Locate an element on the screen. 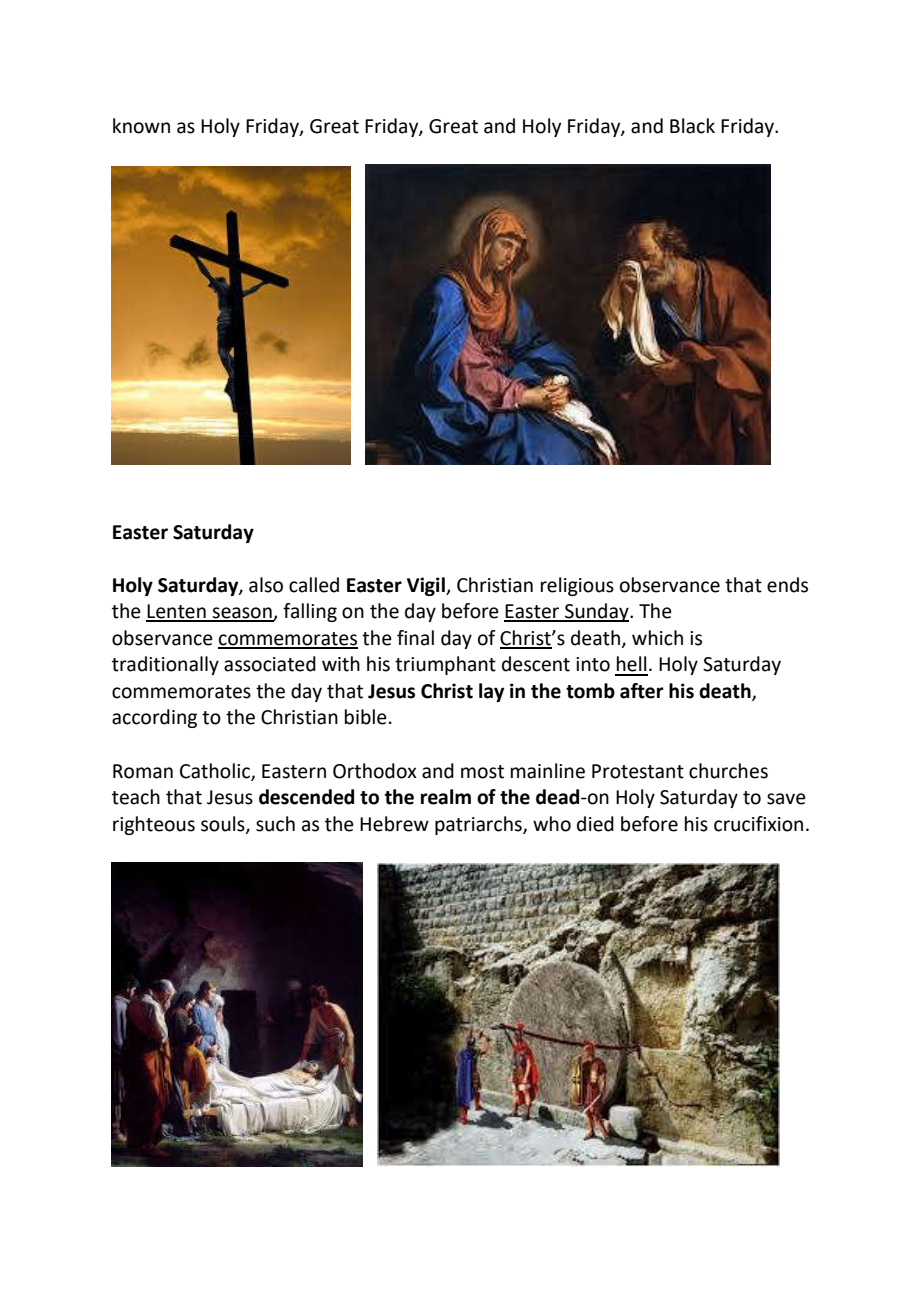 This screenshot has height=1308, width=924. falling is located at coordinates (310, 612).
